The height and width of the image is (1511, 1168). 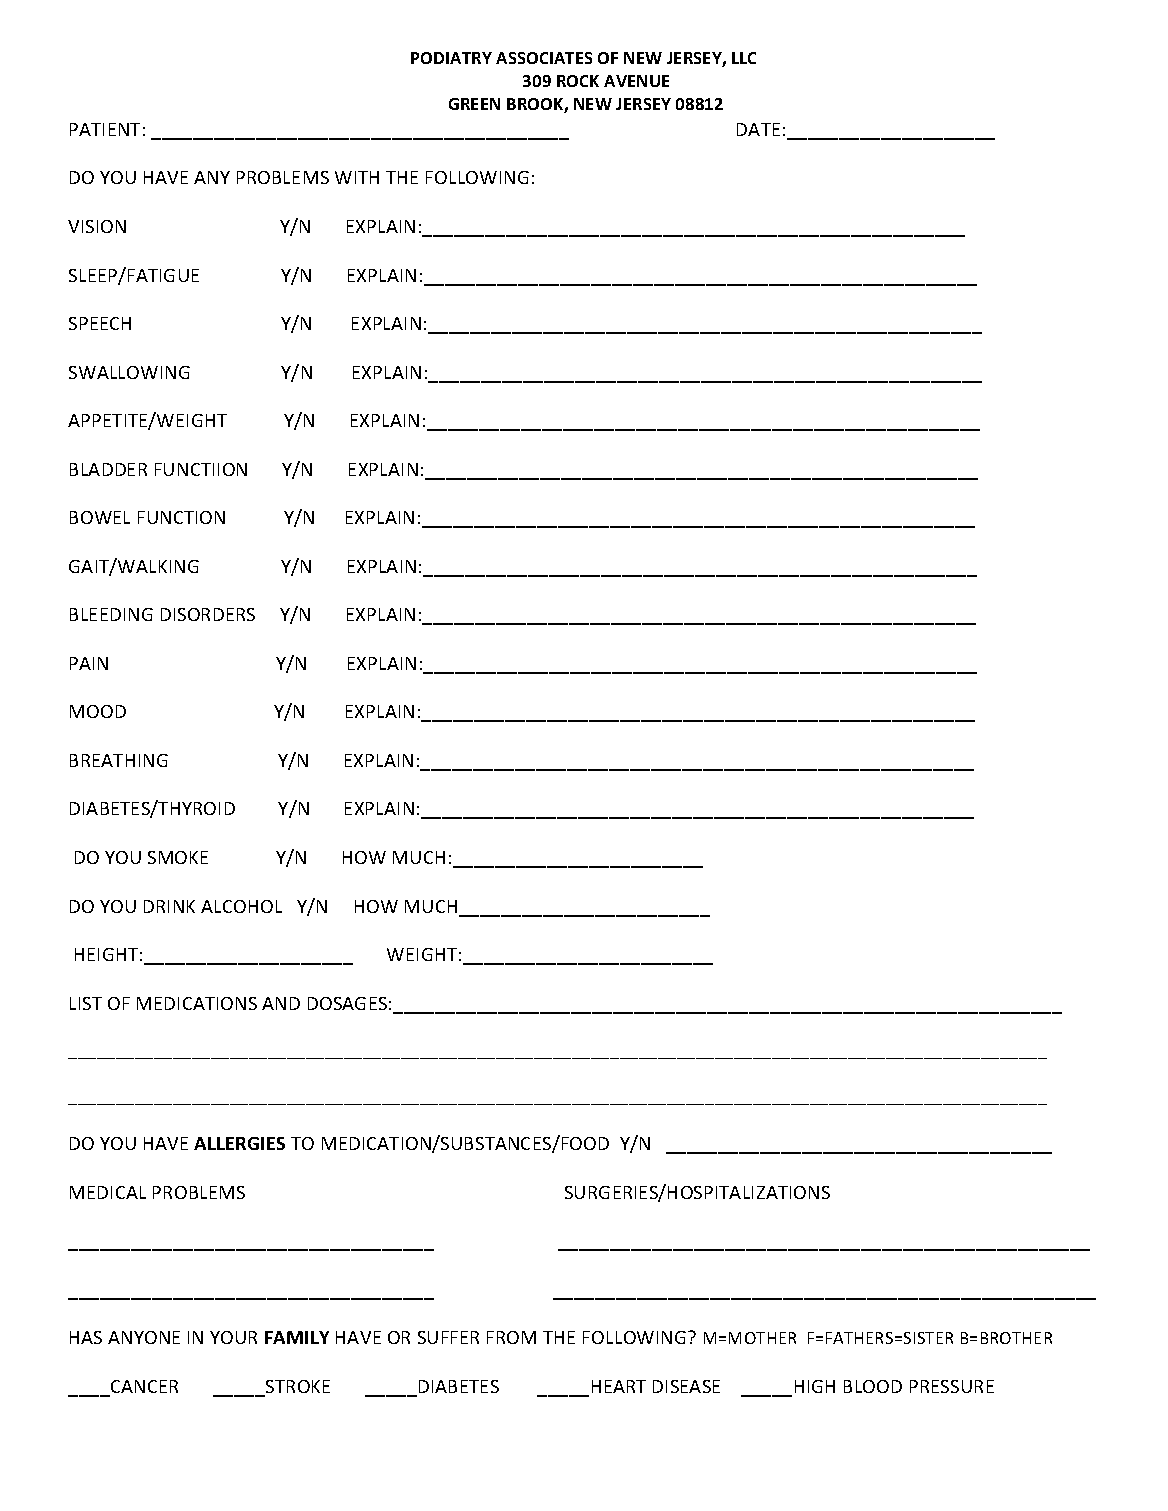 I want to click on BREATHING, so click(x=119, y=760).
